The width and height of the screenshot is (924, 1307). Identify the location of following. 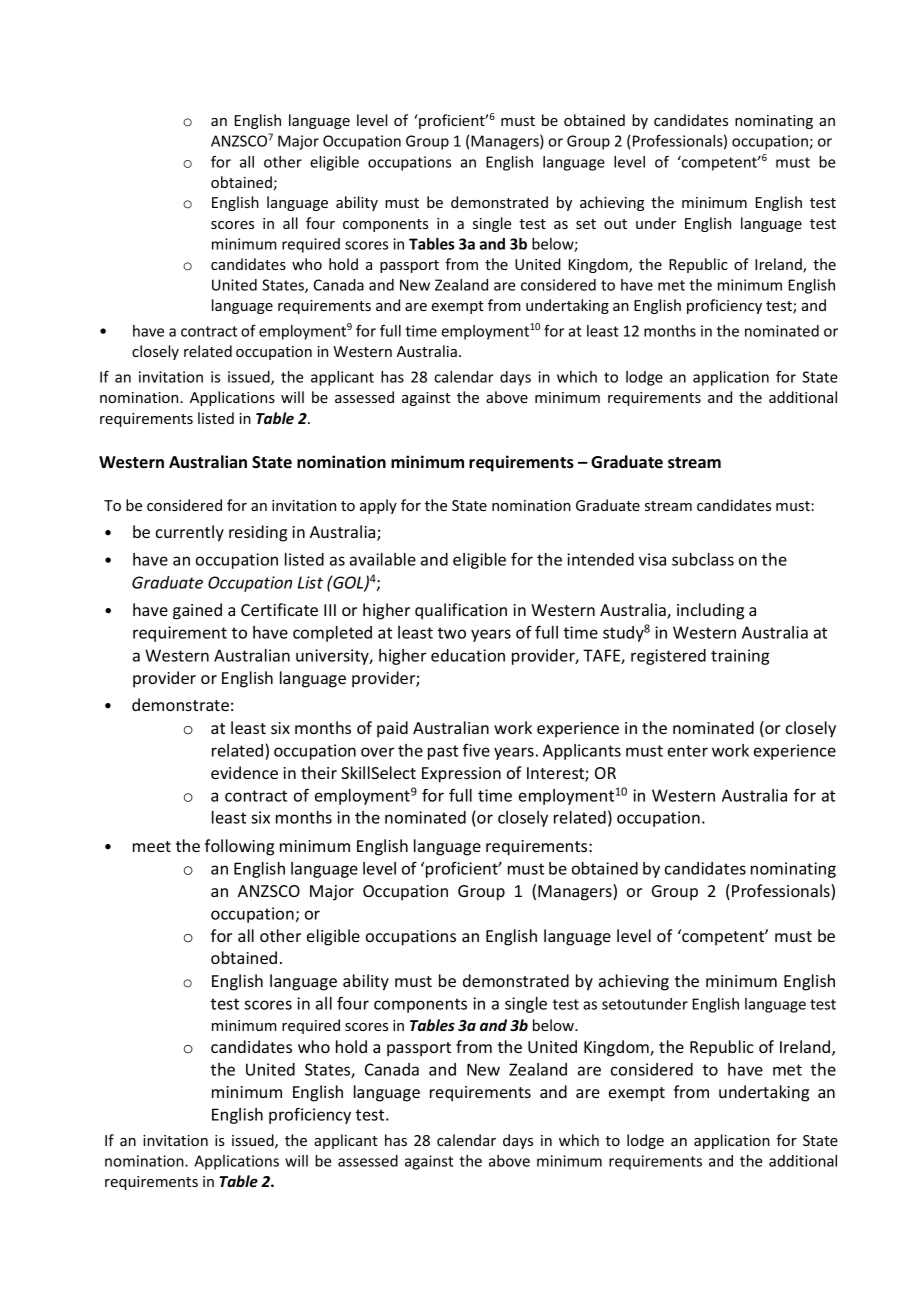
(239, 847).
